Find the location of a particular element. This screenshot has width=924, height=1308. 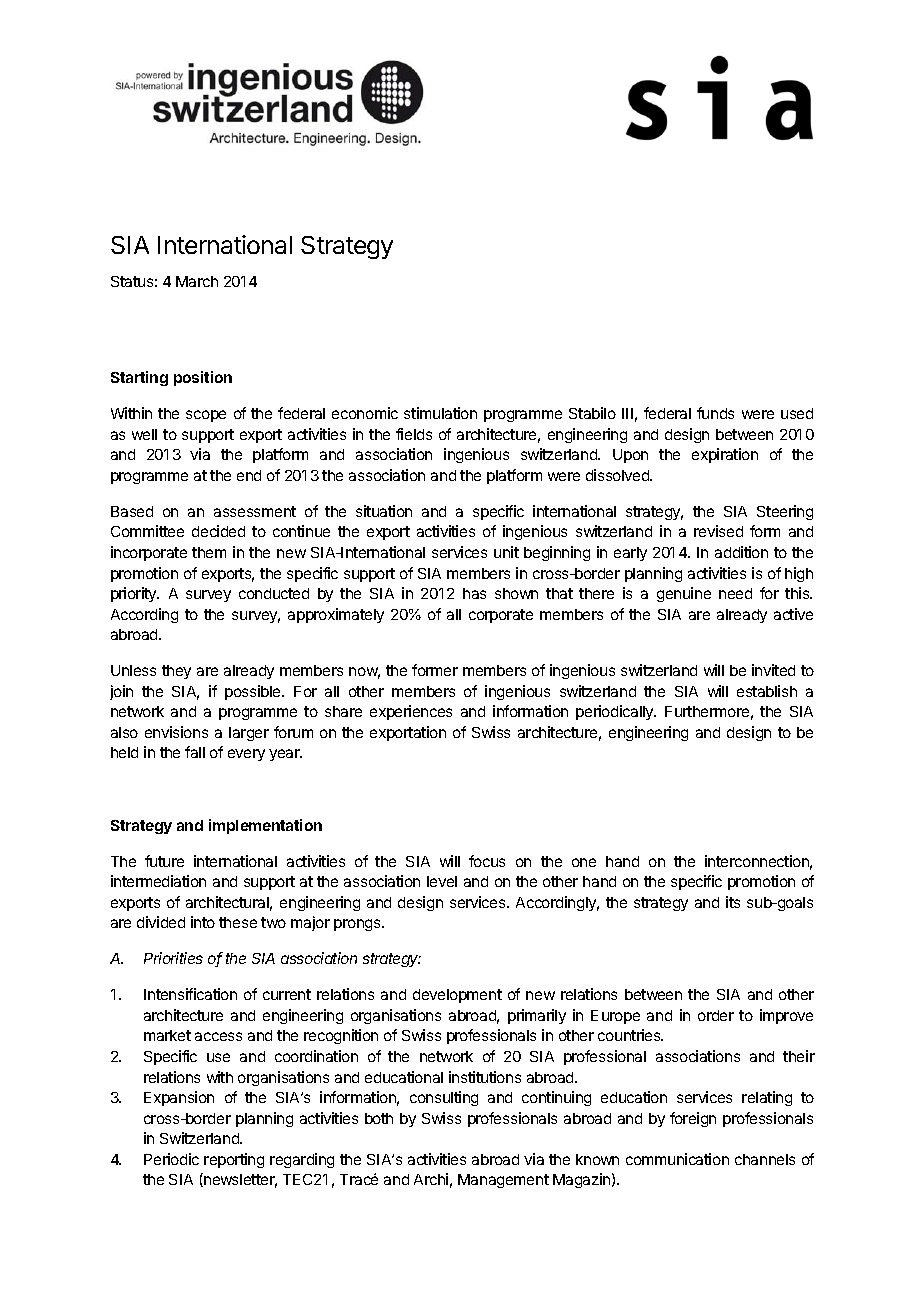

establish is located at coordinates (767, 691).
